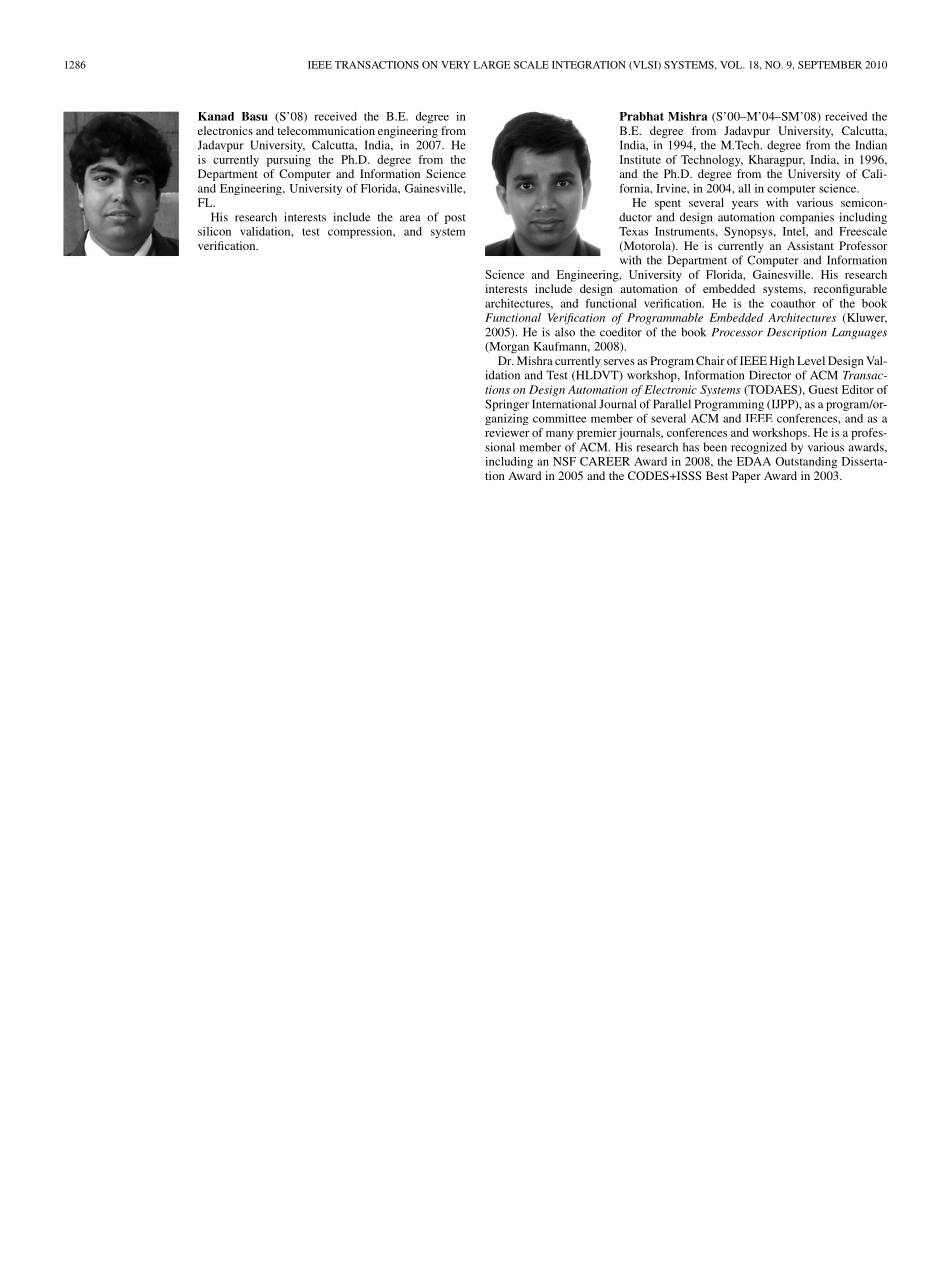 The width and height of the page is (952, 1270). I want to click on NSF, so click(564, 461).
